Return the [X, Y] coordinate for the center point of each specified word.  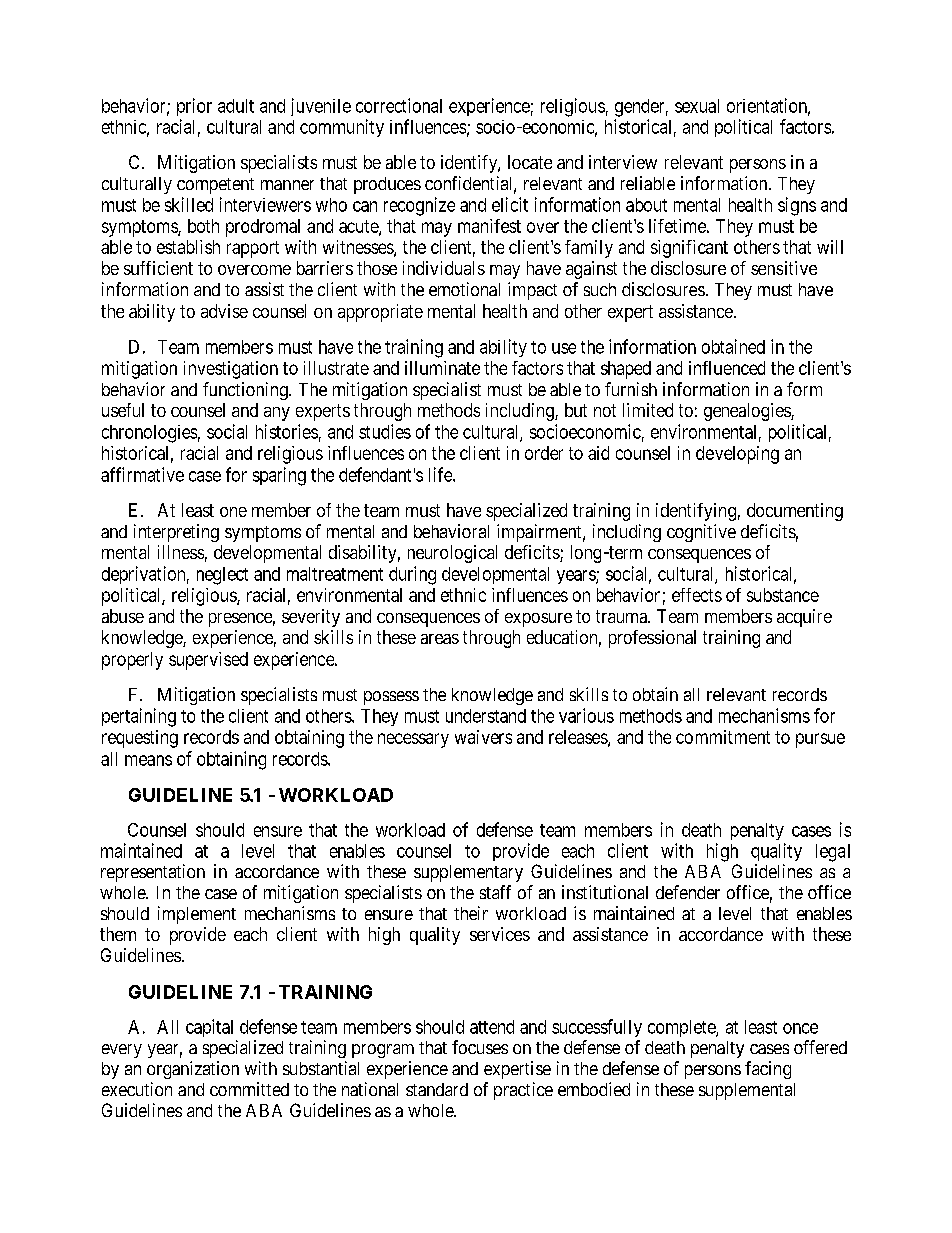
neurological [452, 554]
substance [783, 595]
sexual [697, 106]
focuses [480, 1047]
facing [768, 1070]
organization [193, 1070]
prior [194, 107]
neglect [222, 576]
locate [530, 162]
